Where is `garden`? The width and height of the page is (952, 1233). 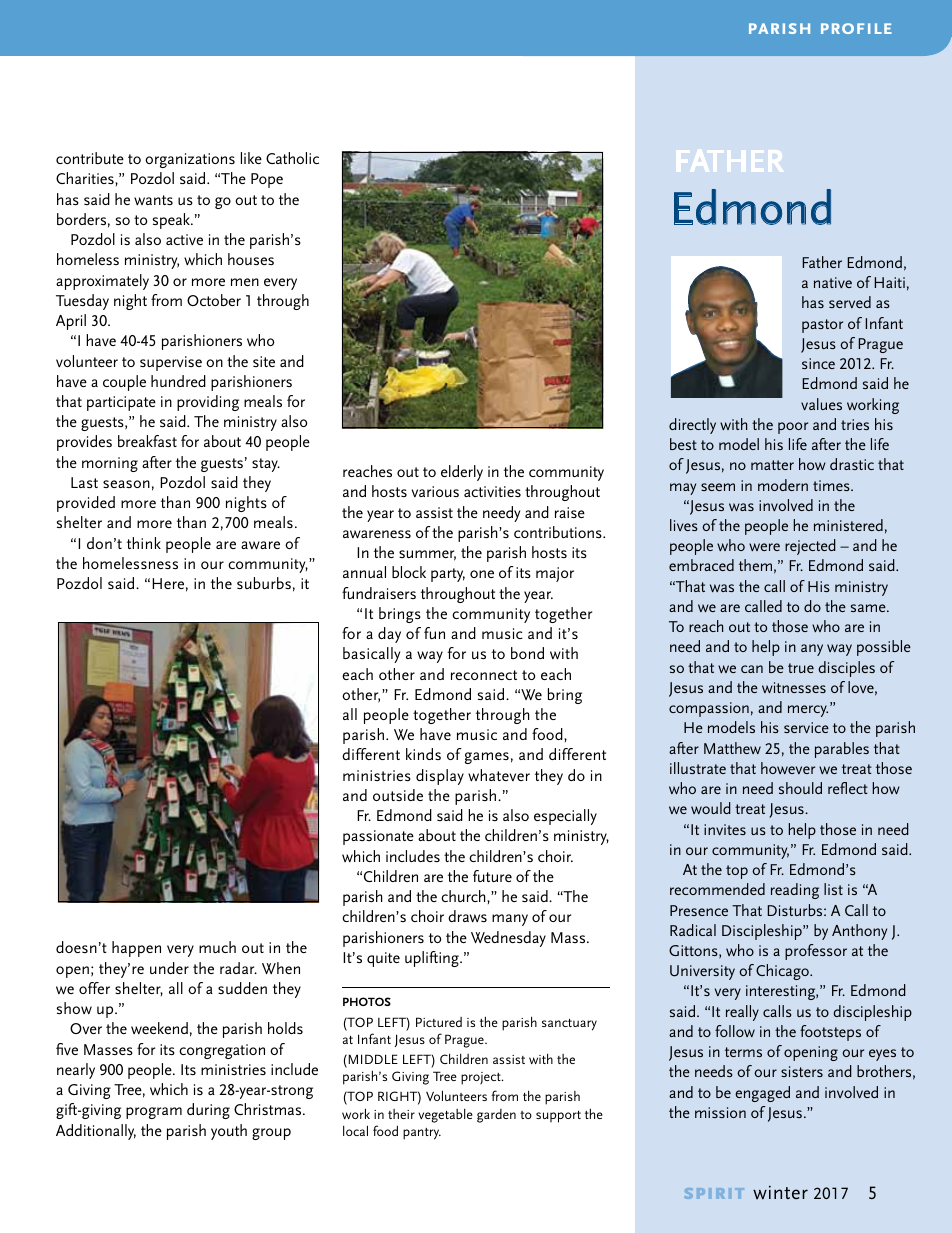 garden is located at coordinates (496, 1116).
